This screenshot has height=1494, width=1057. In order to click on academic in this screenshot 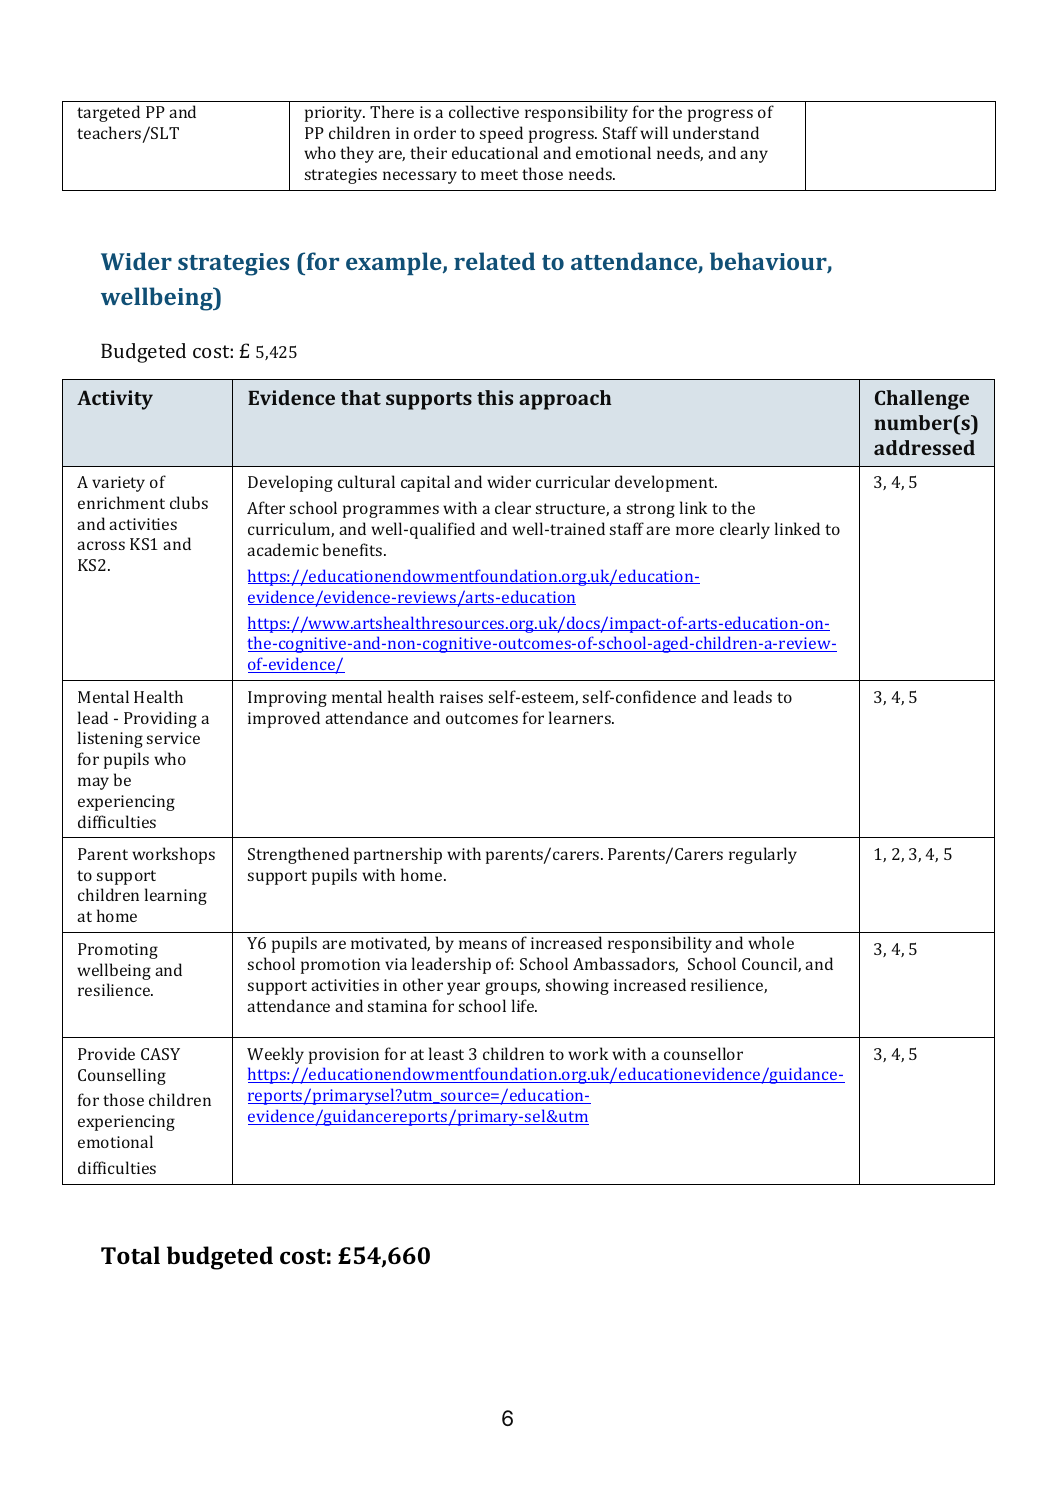, I will do `click(283, 549)`.
